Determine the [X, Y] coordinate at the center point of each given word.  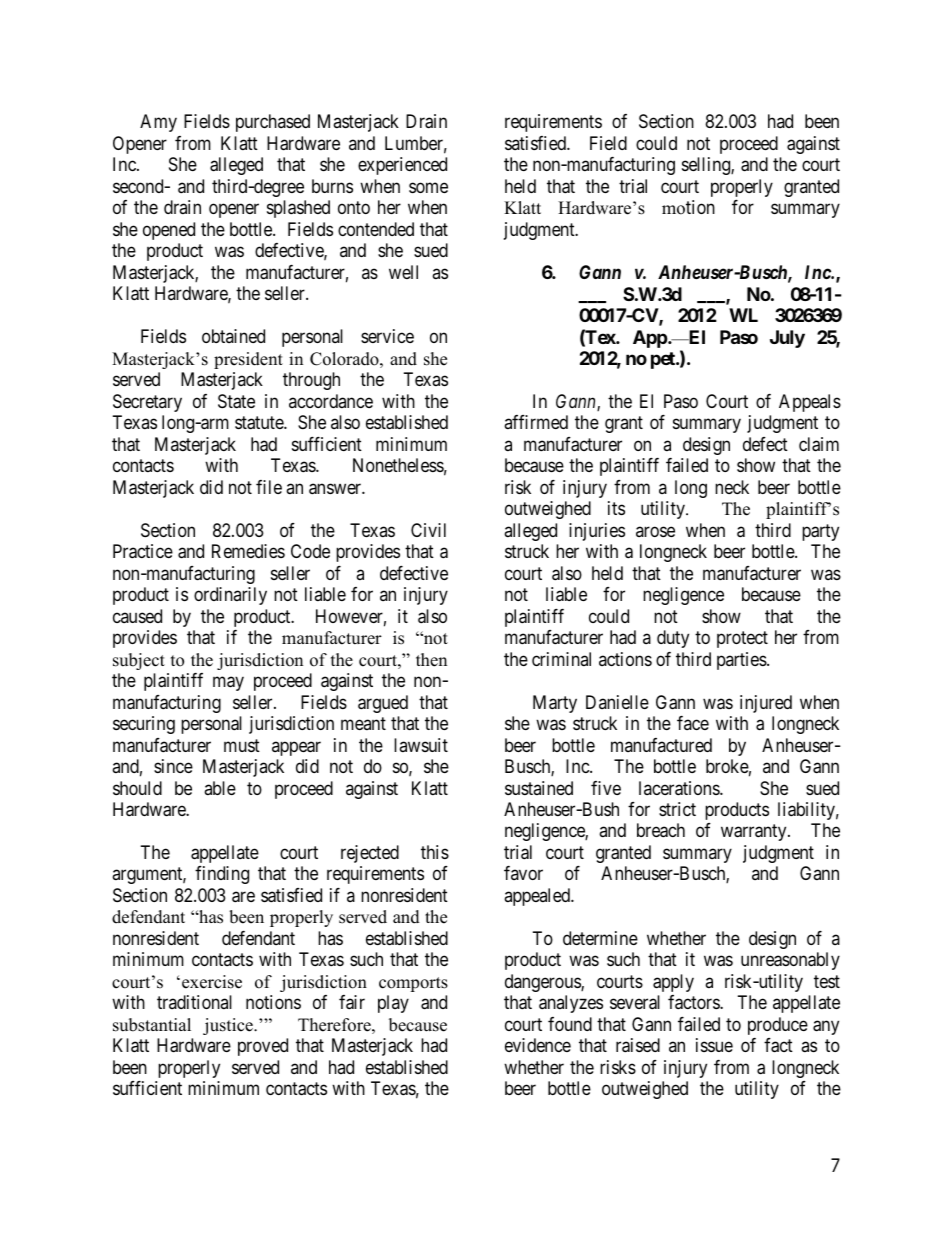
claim [819, 444]
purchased [273, 123]
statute [260, 423]
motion [688, 207]
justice [229, 1026]
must [242, 745]
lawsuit [421, 745]
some [428, 187]
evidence [538, 1045]
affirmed [536, 422]
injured [766, 704]
